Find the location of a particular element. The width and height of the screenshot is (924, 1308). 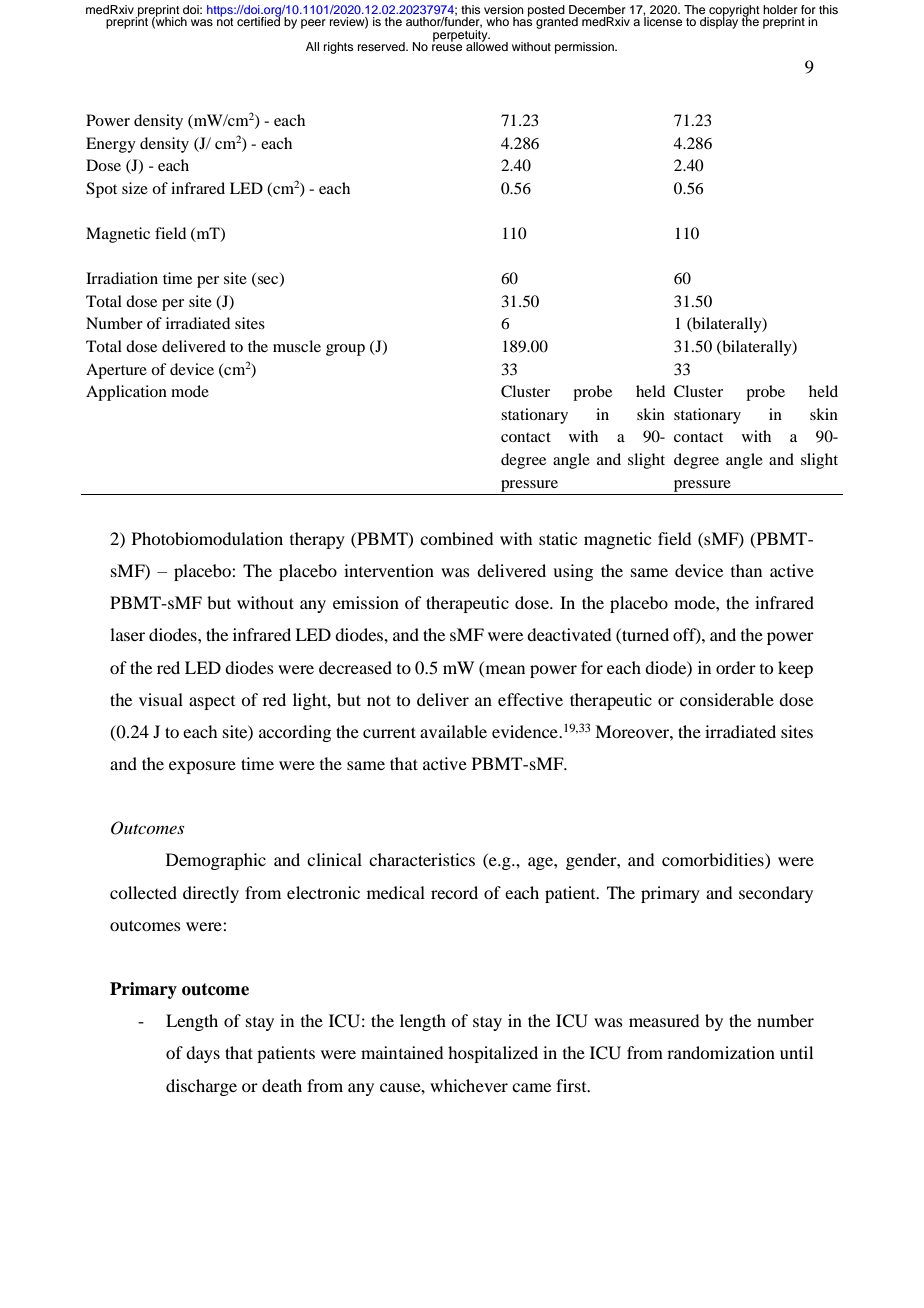

display is located at coordinates (719, 22).
